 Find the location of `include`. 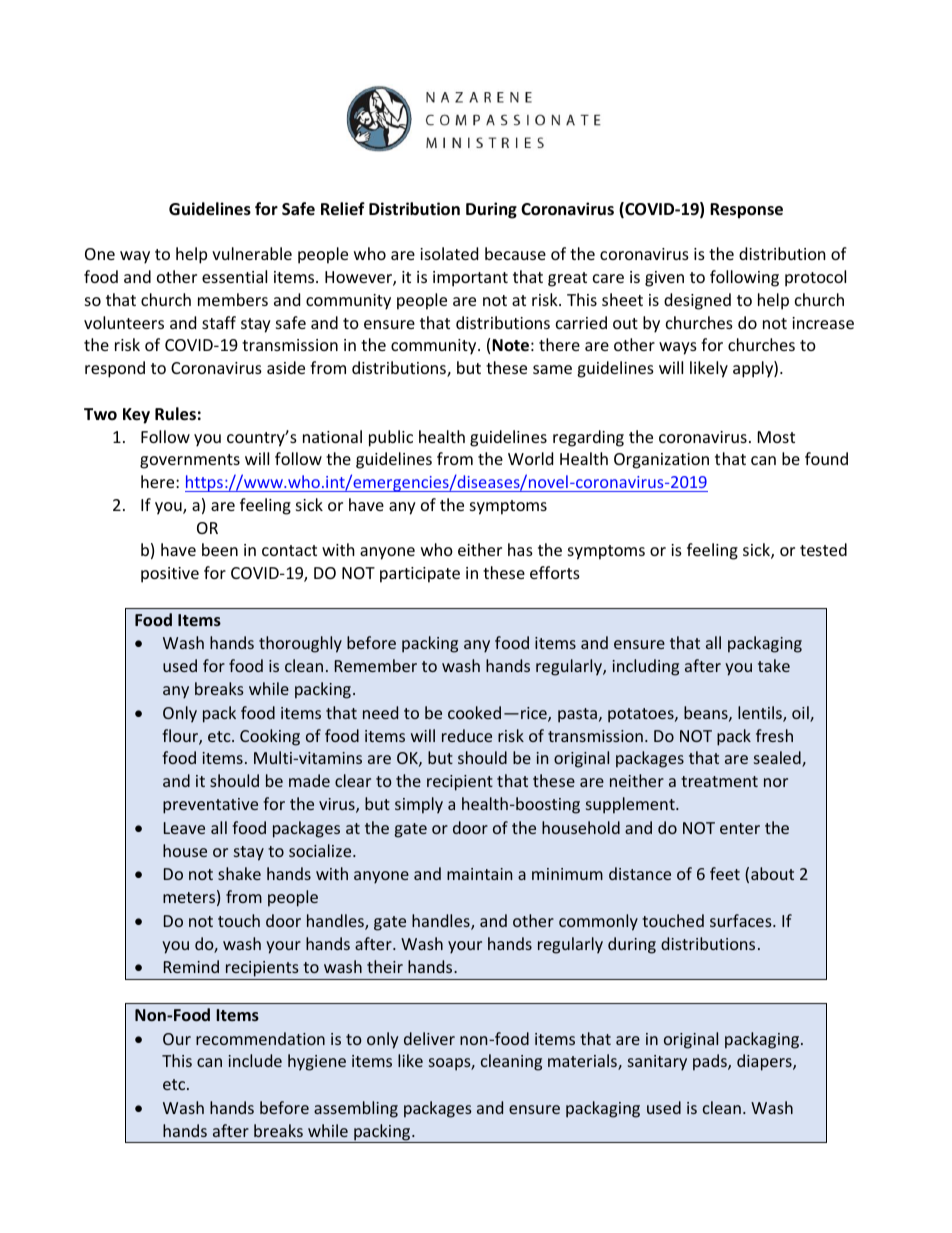

include is located at coordinates (255, 1060).
